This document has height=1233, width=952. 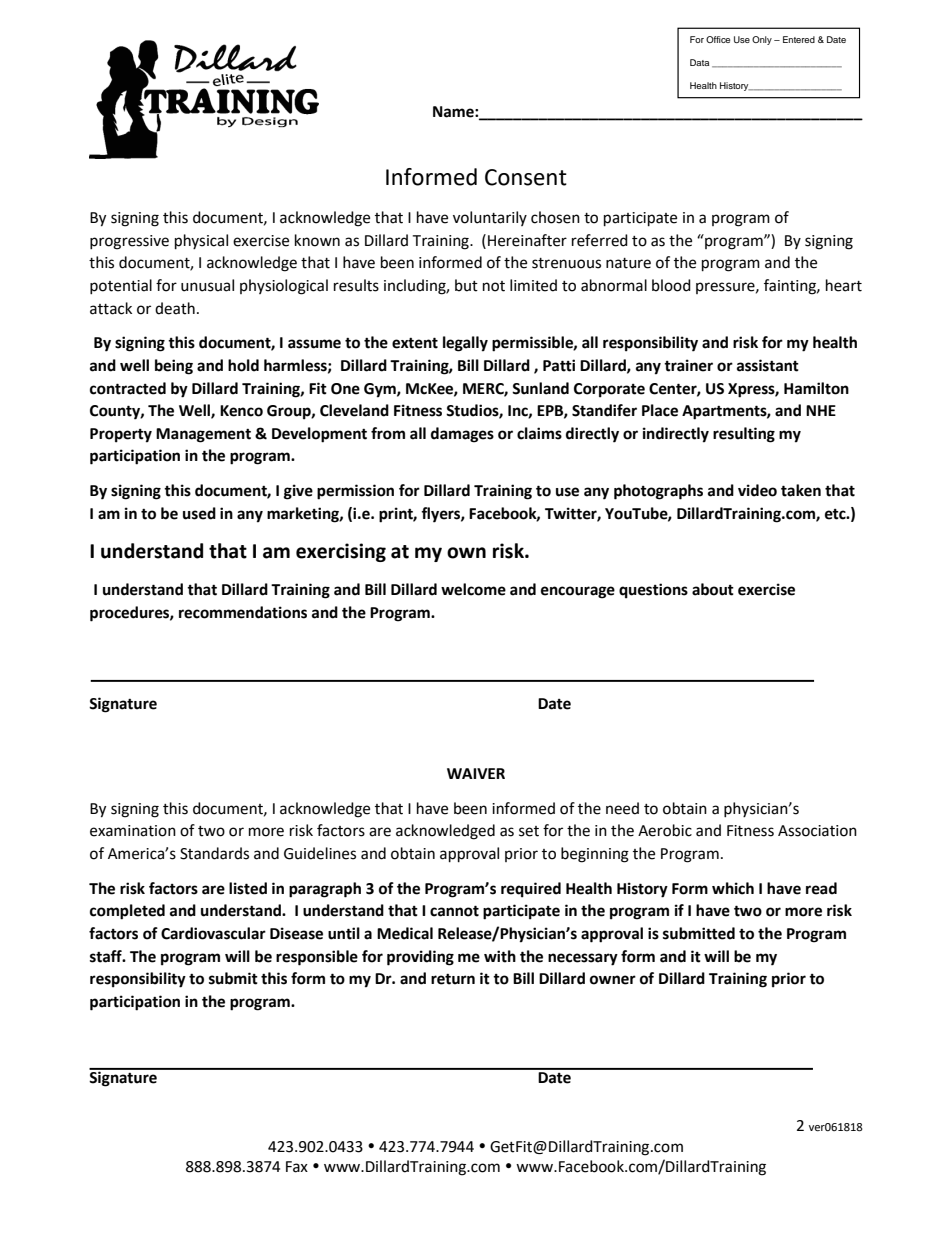 What do you see at coordinates (762, 40) in the document?
I see `Only` at bounding box center [762, 40].
